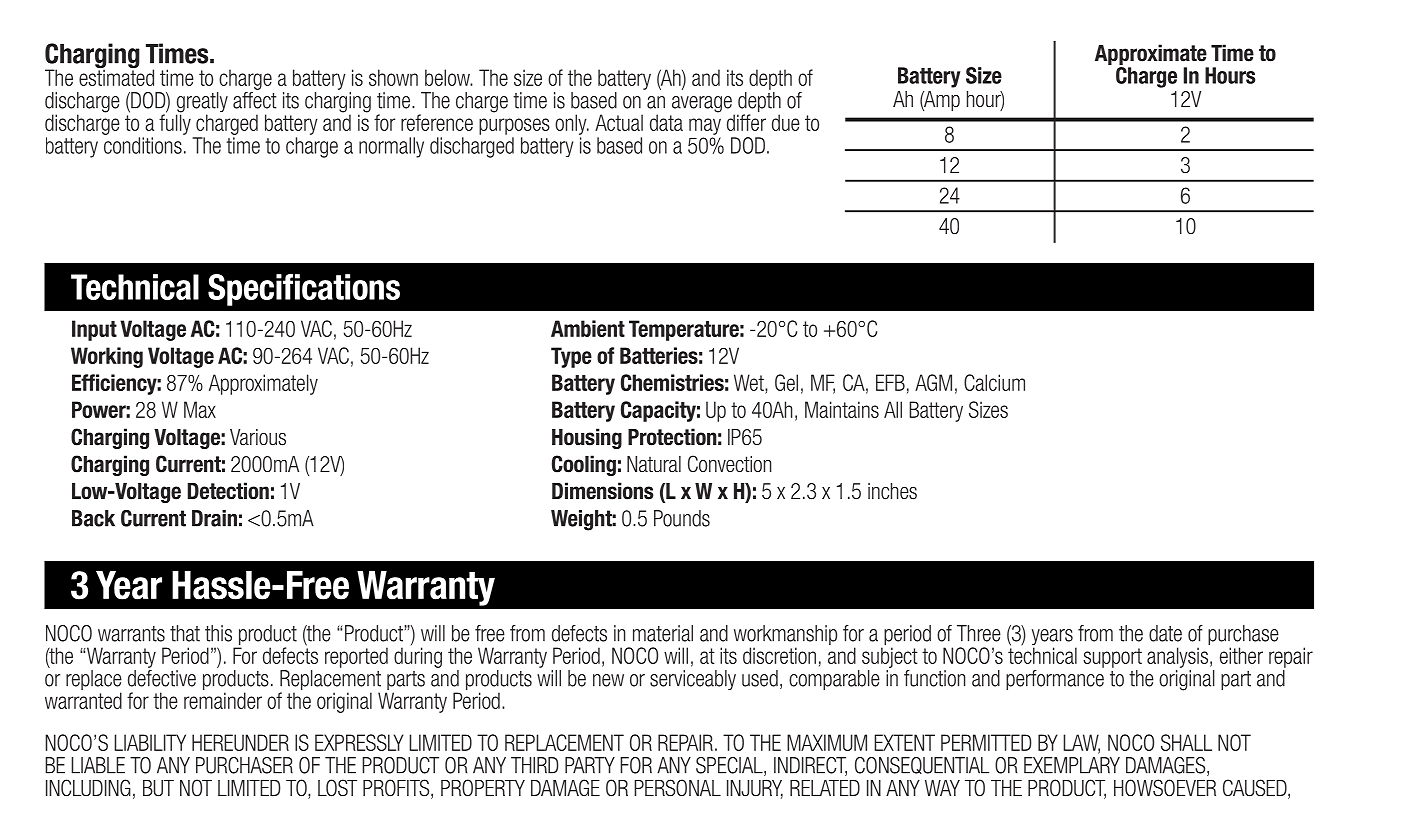 The image size is (1402, 840). Describe the element at coordinates (202, 103) in the document. I see `greatly` at that location.
